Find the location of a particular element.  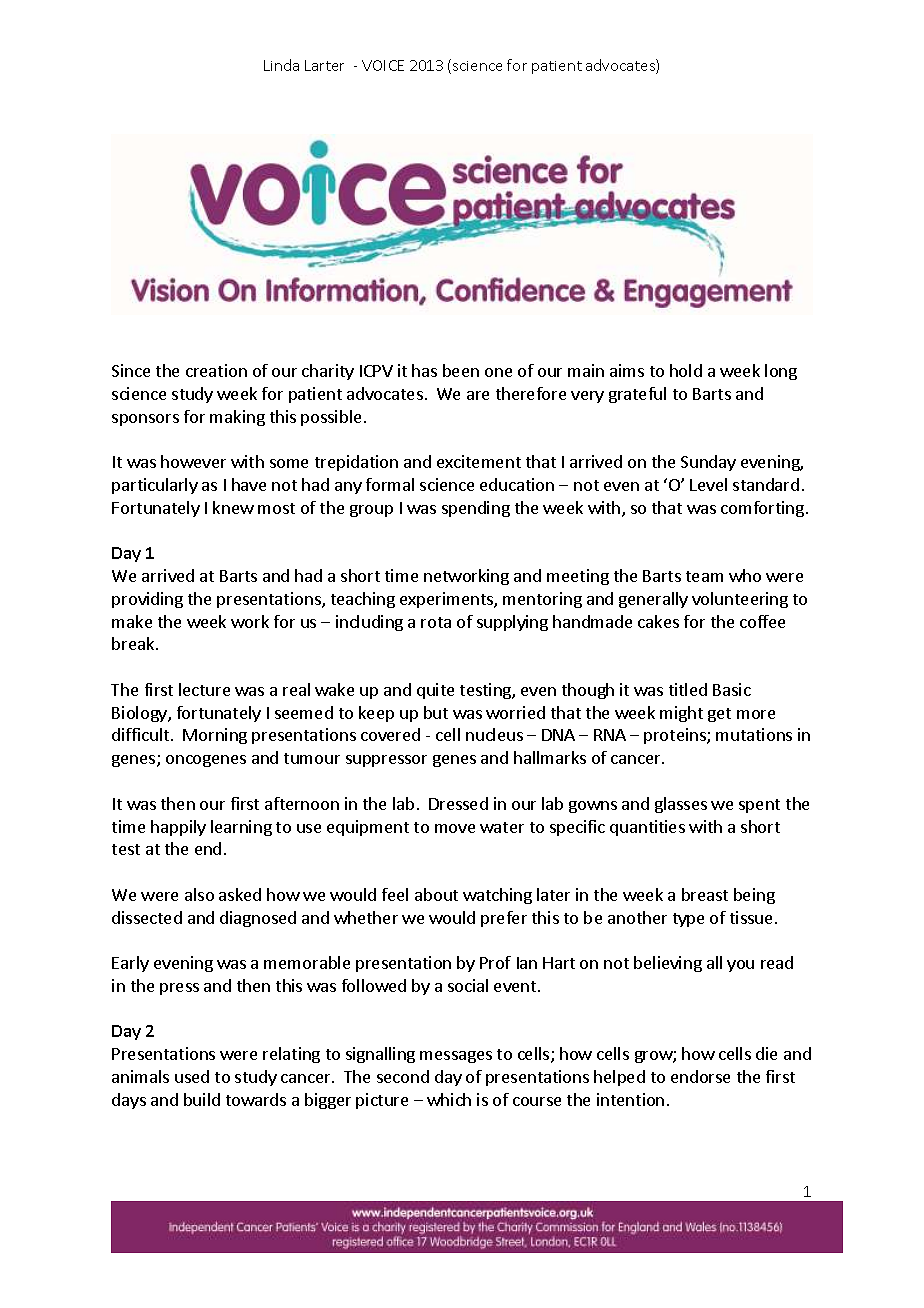

used is located at coordinates (192, 1076).
